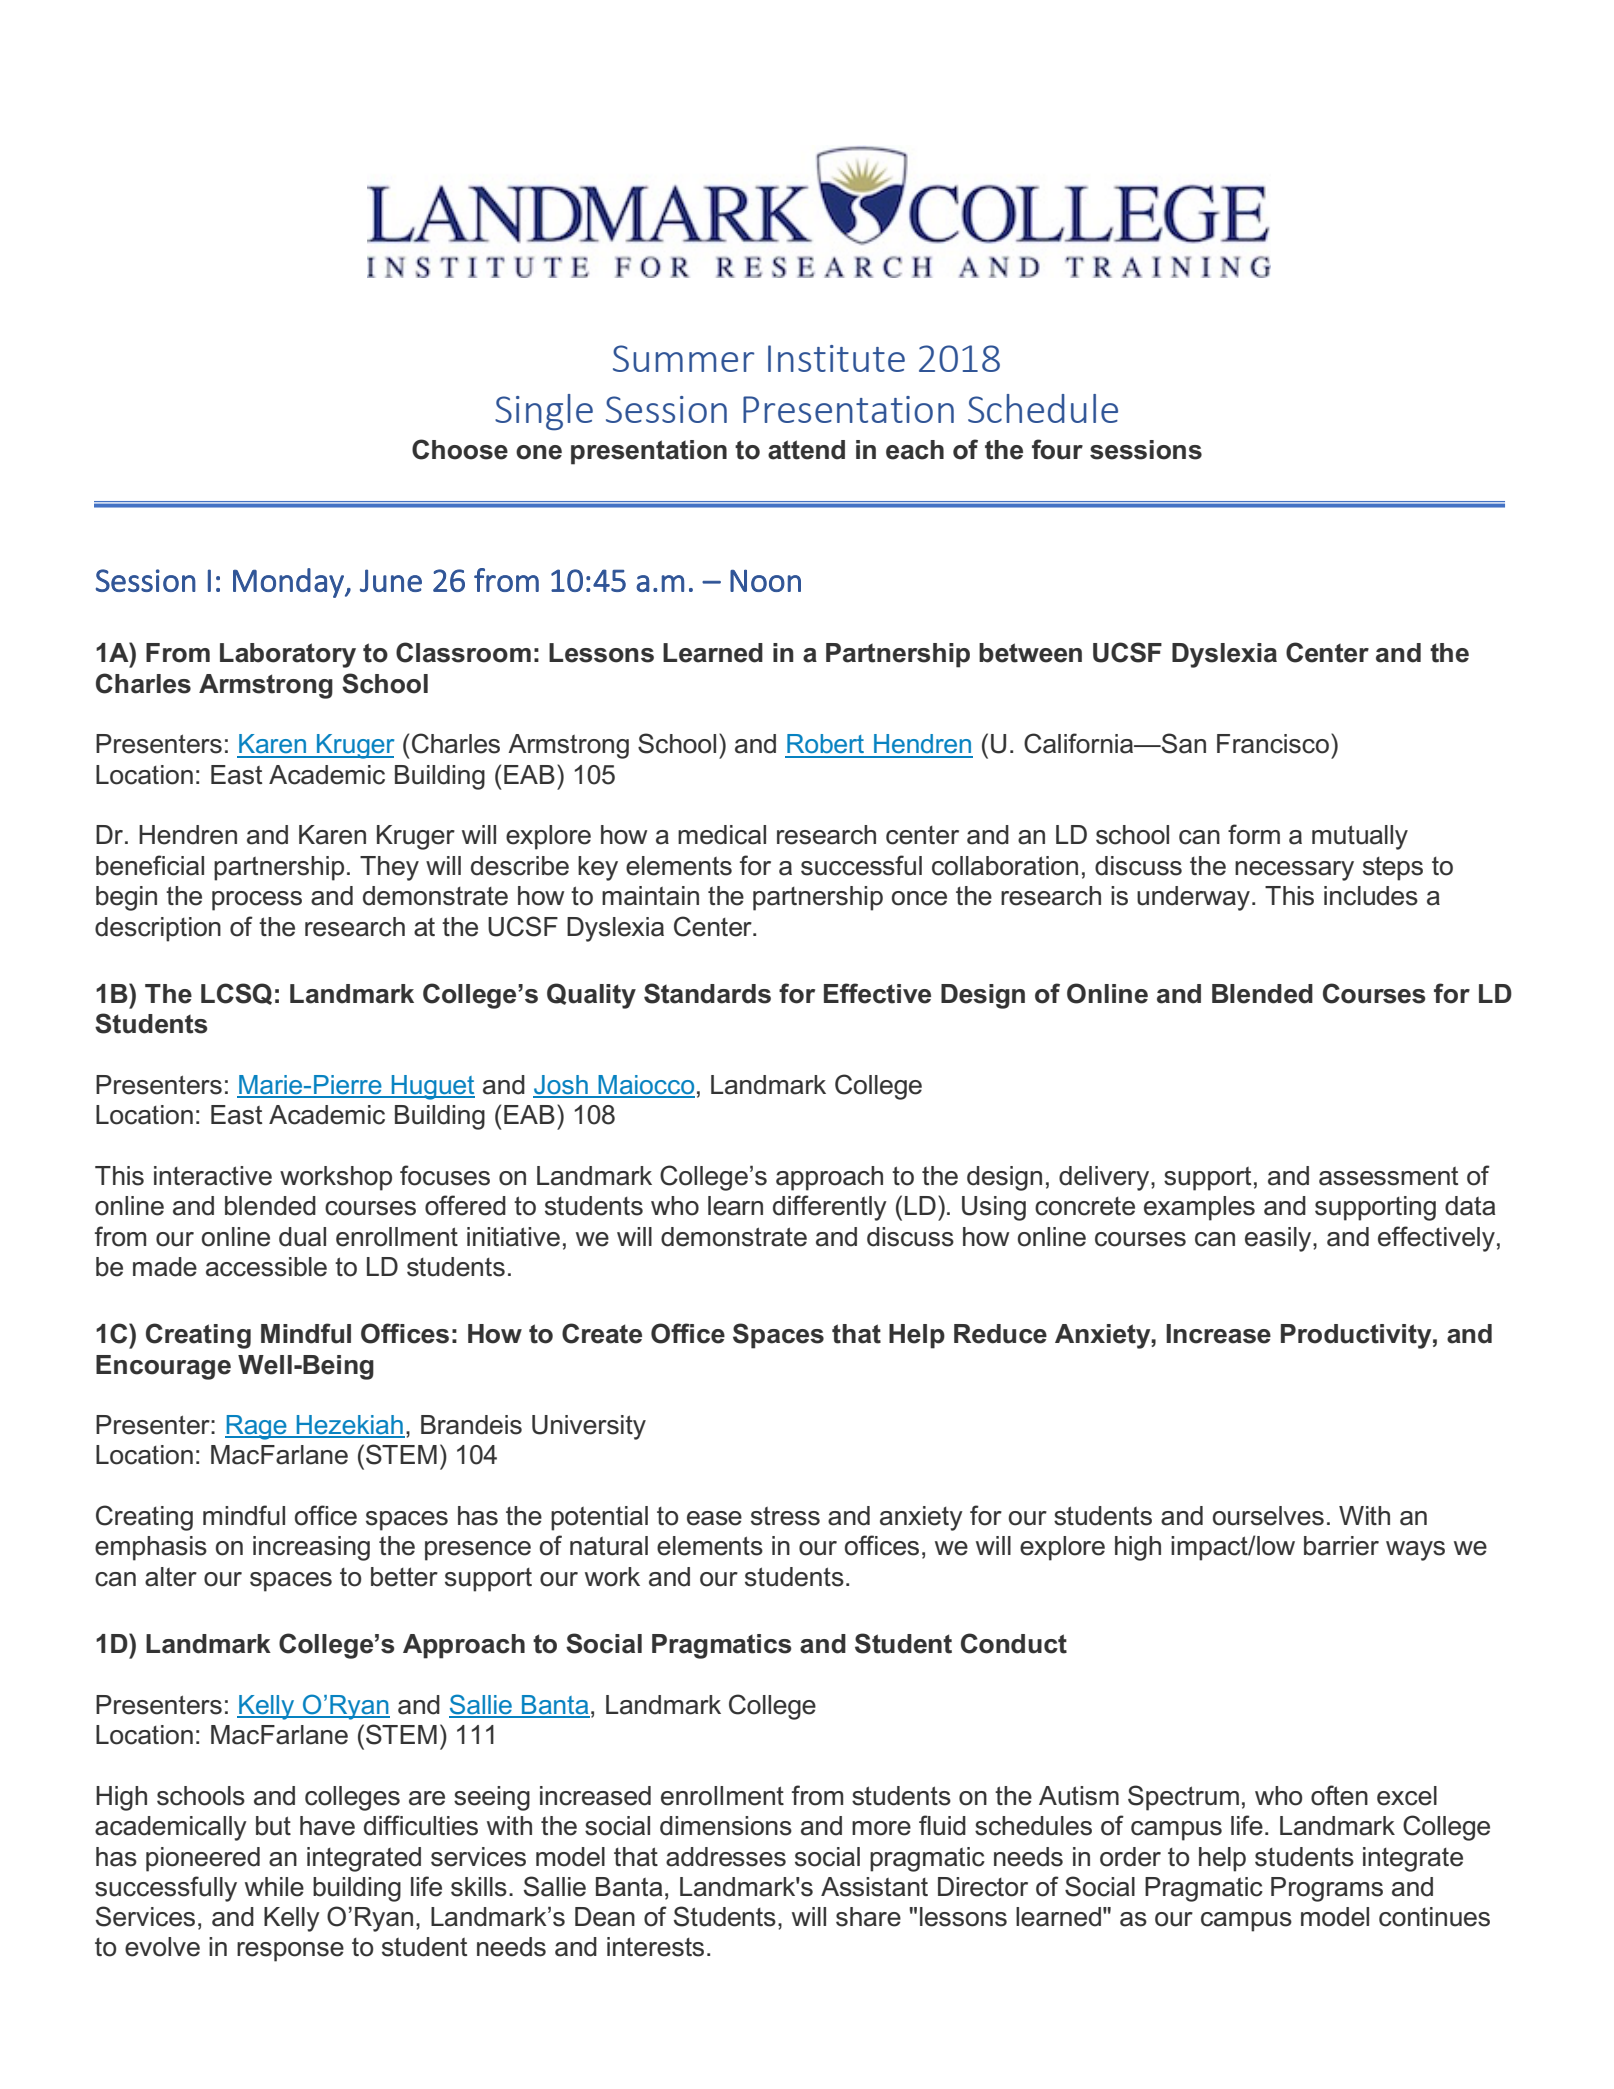  What do you see at coordinates (288, 655) in the page?
I see `Laboratory` at bounding box center [288, 655].
